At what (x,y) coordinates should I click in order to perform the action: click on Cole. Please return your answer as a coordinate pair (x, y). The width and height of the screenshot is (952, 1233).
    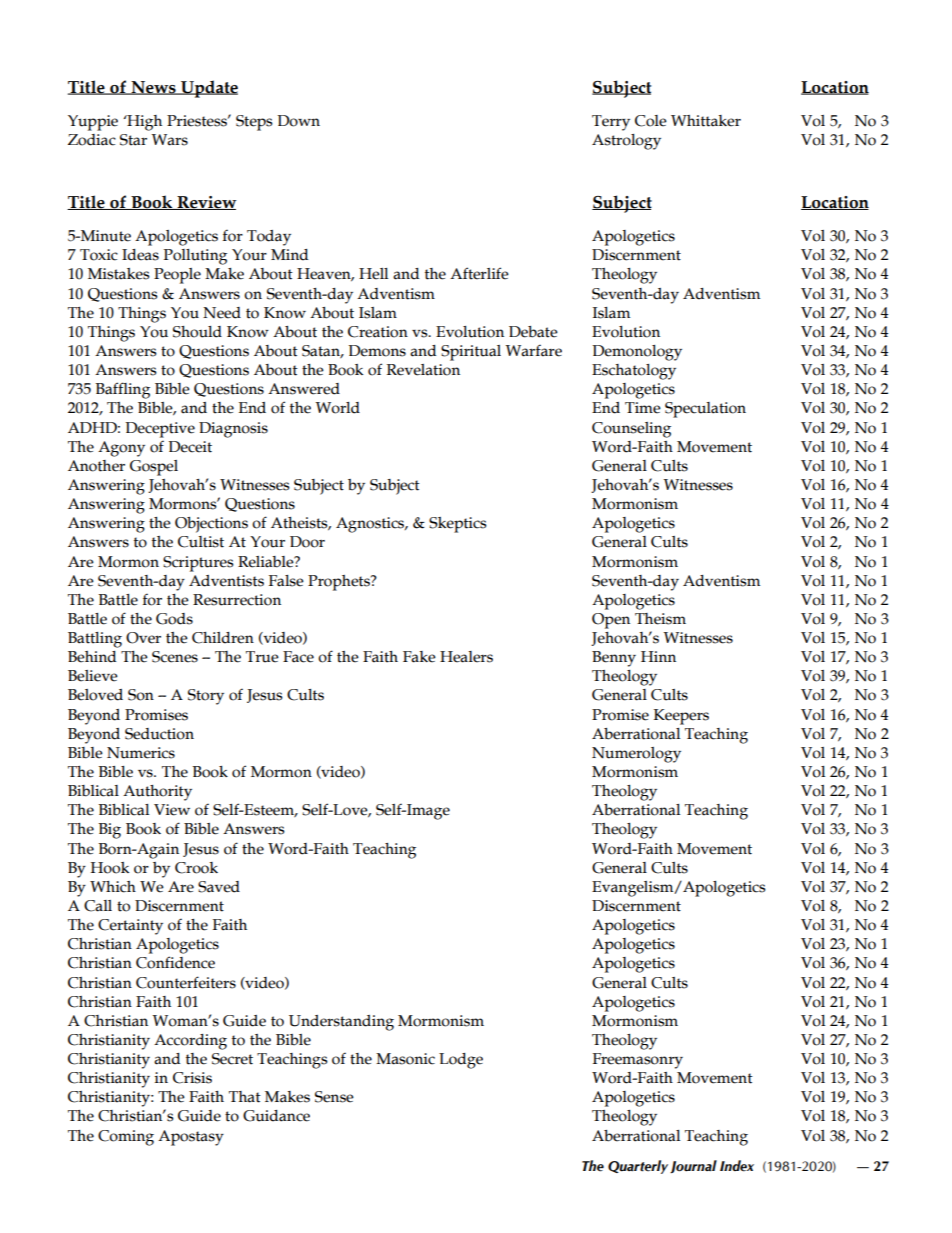
    Looking at the image, I should click on (651, 121).
